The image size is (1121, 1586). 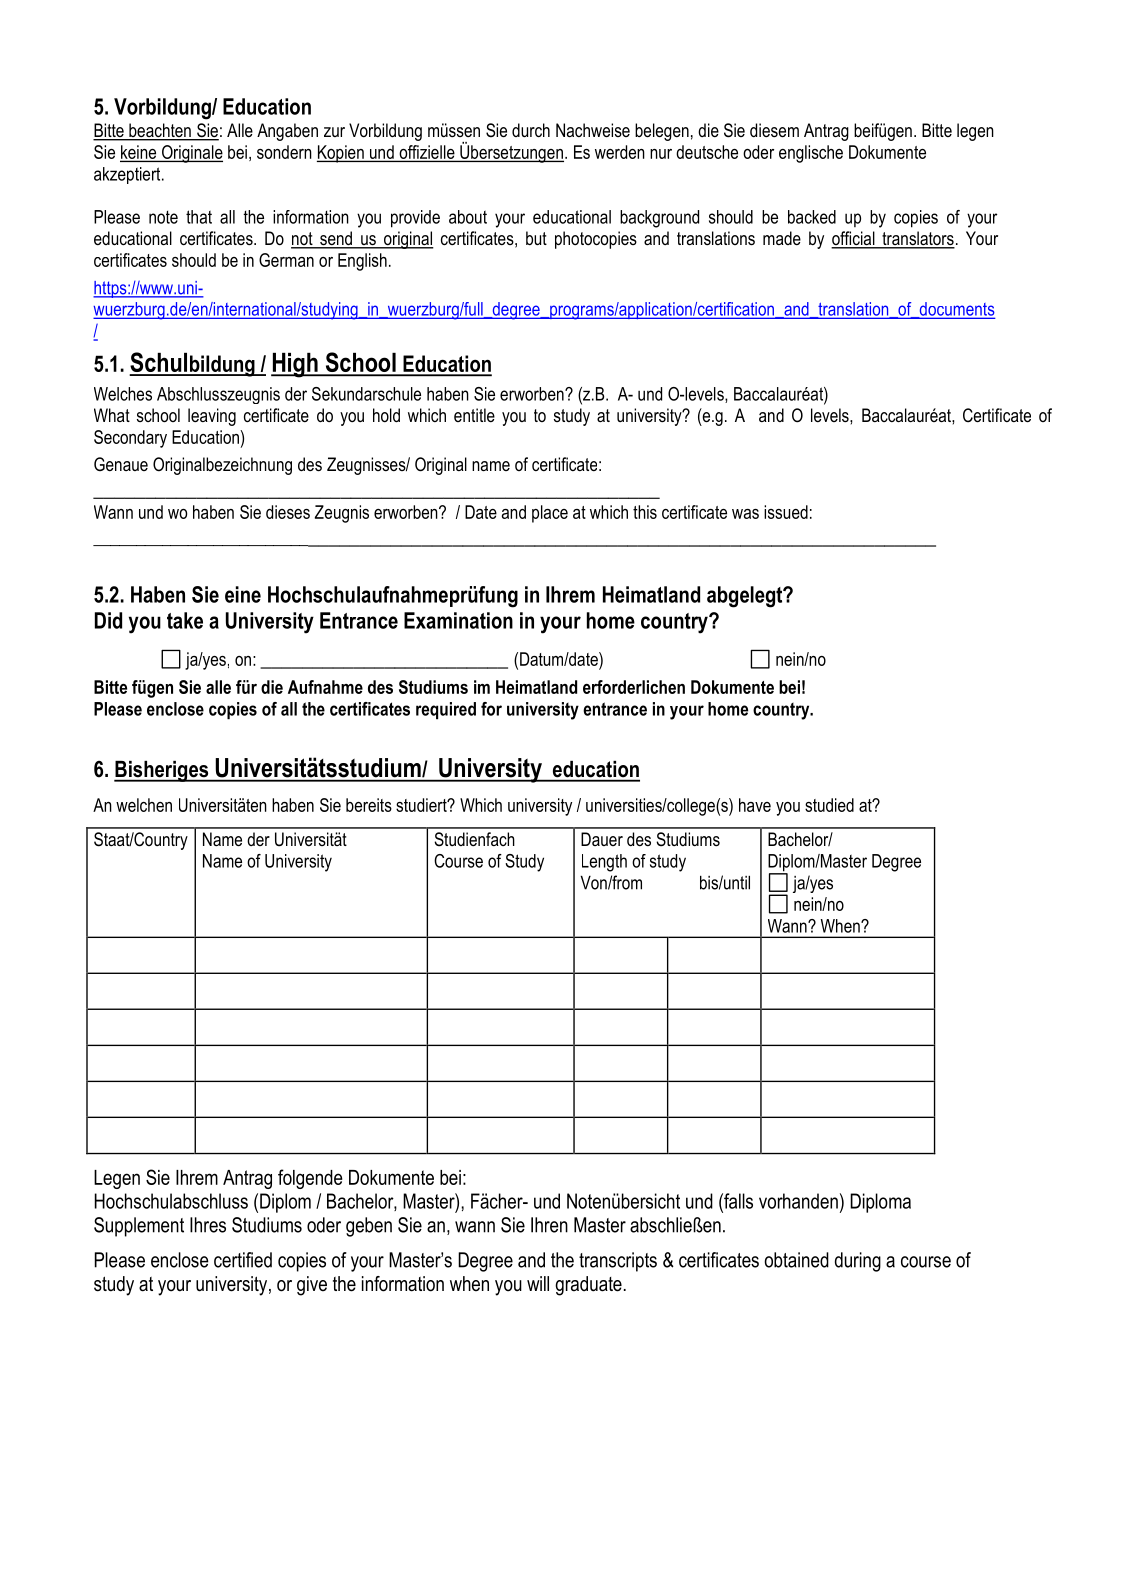 What do you see at coordinates (160, 131) in the screenshot?
I see `beachten` at bounding box center [160, 131].
